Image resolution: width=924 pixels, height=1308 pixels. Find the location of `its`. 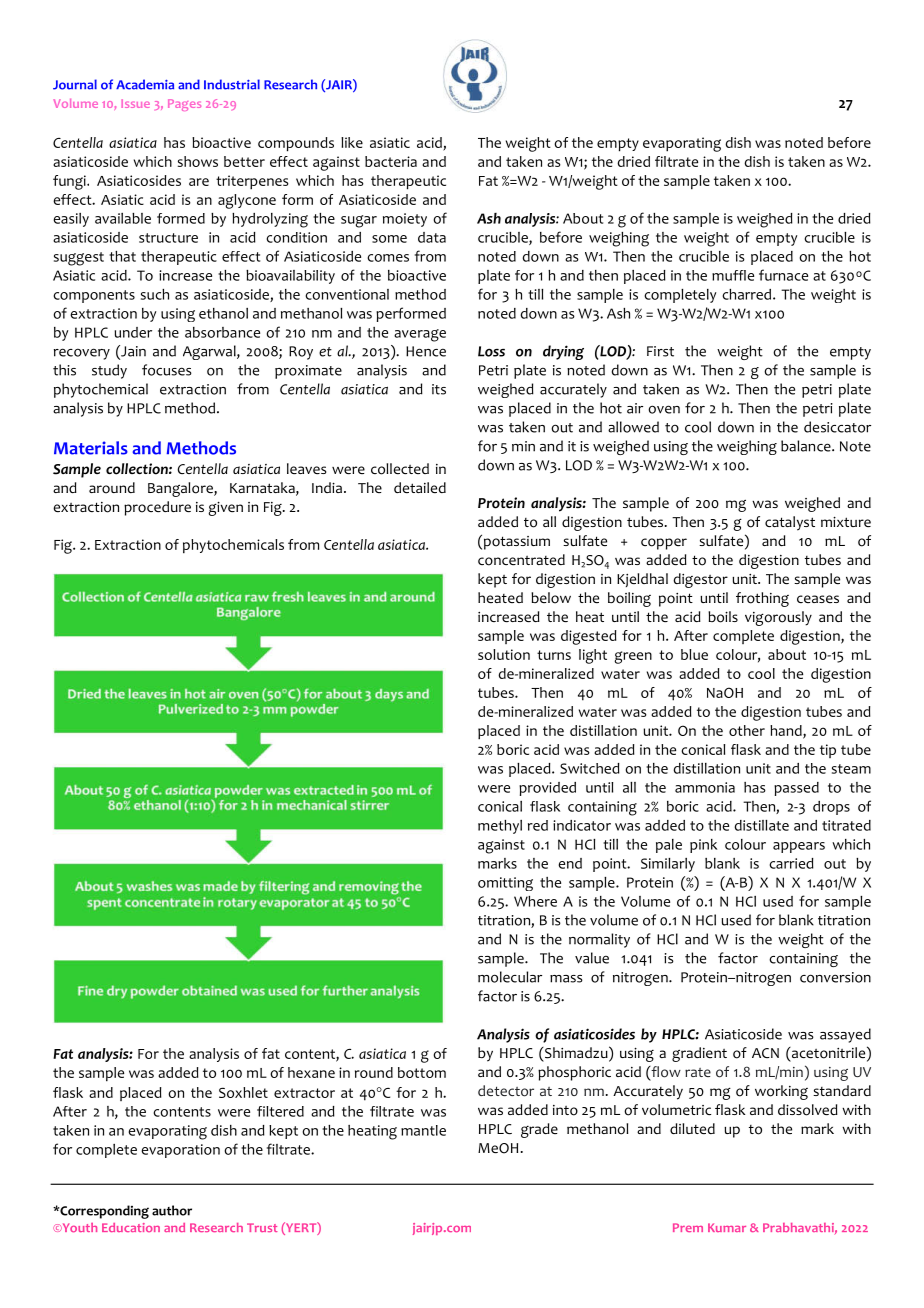

its is located at coordinates (439, 389).
